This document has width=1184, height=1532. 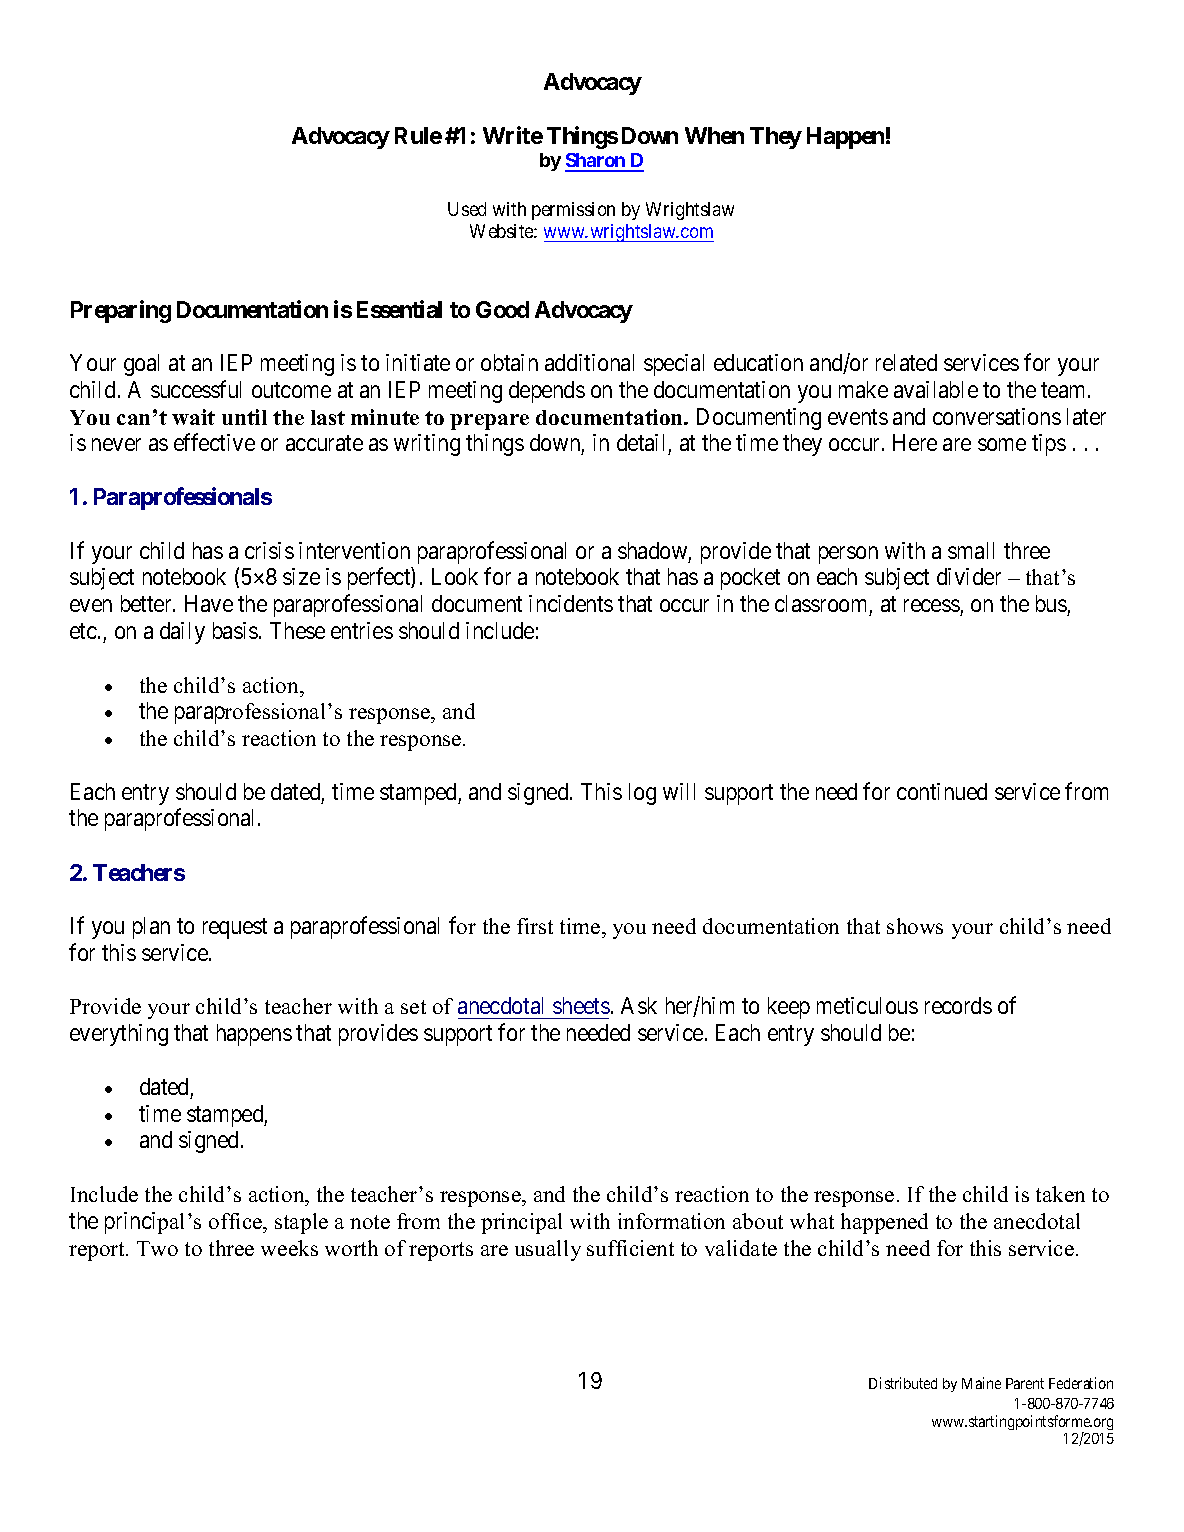 I want to click on log, so click(x=642, y=794).
